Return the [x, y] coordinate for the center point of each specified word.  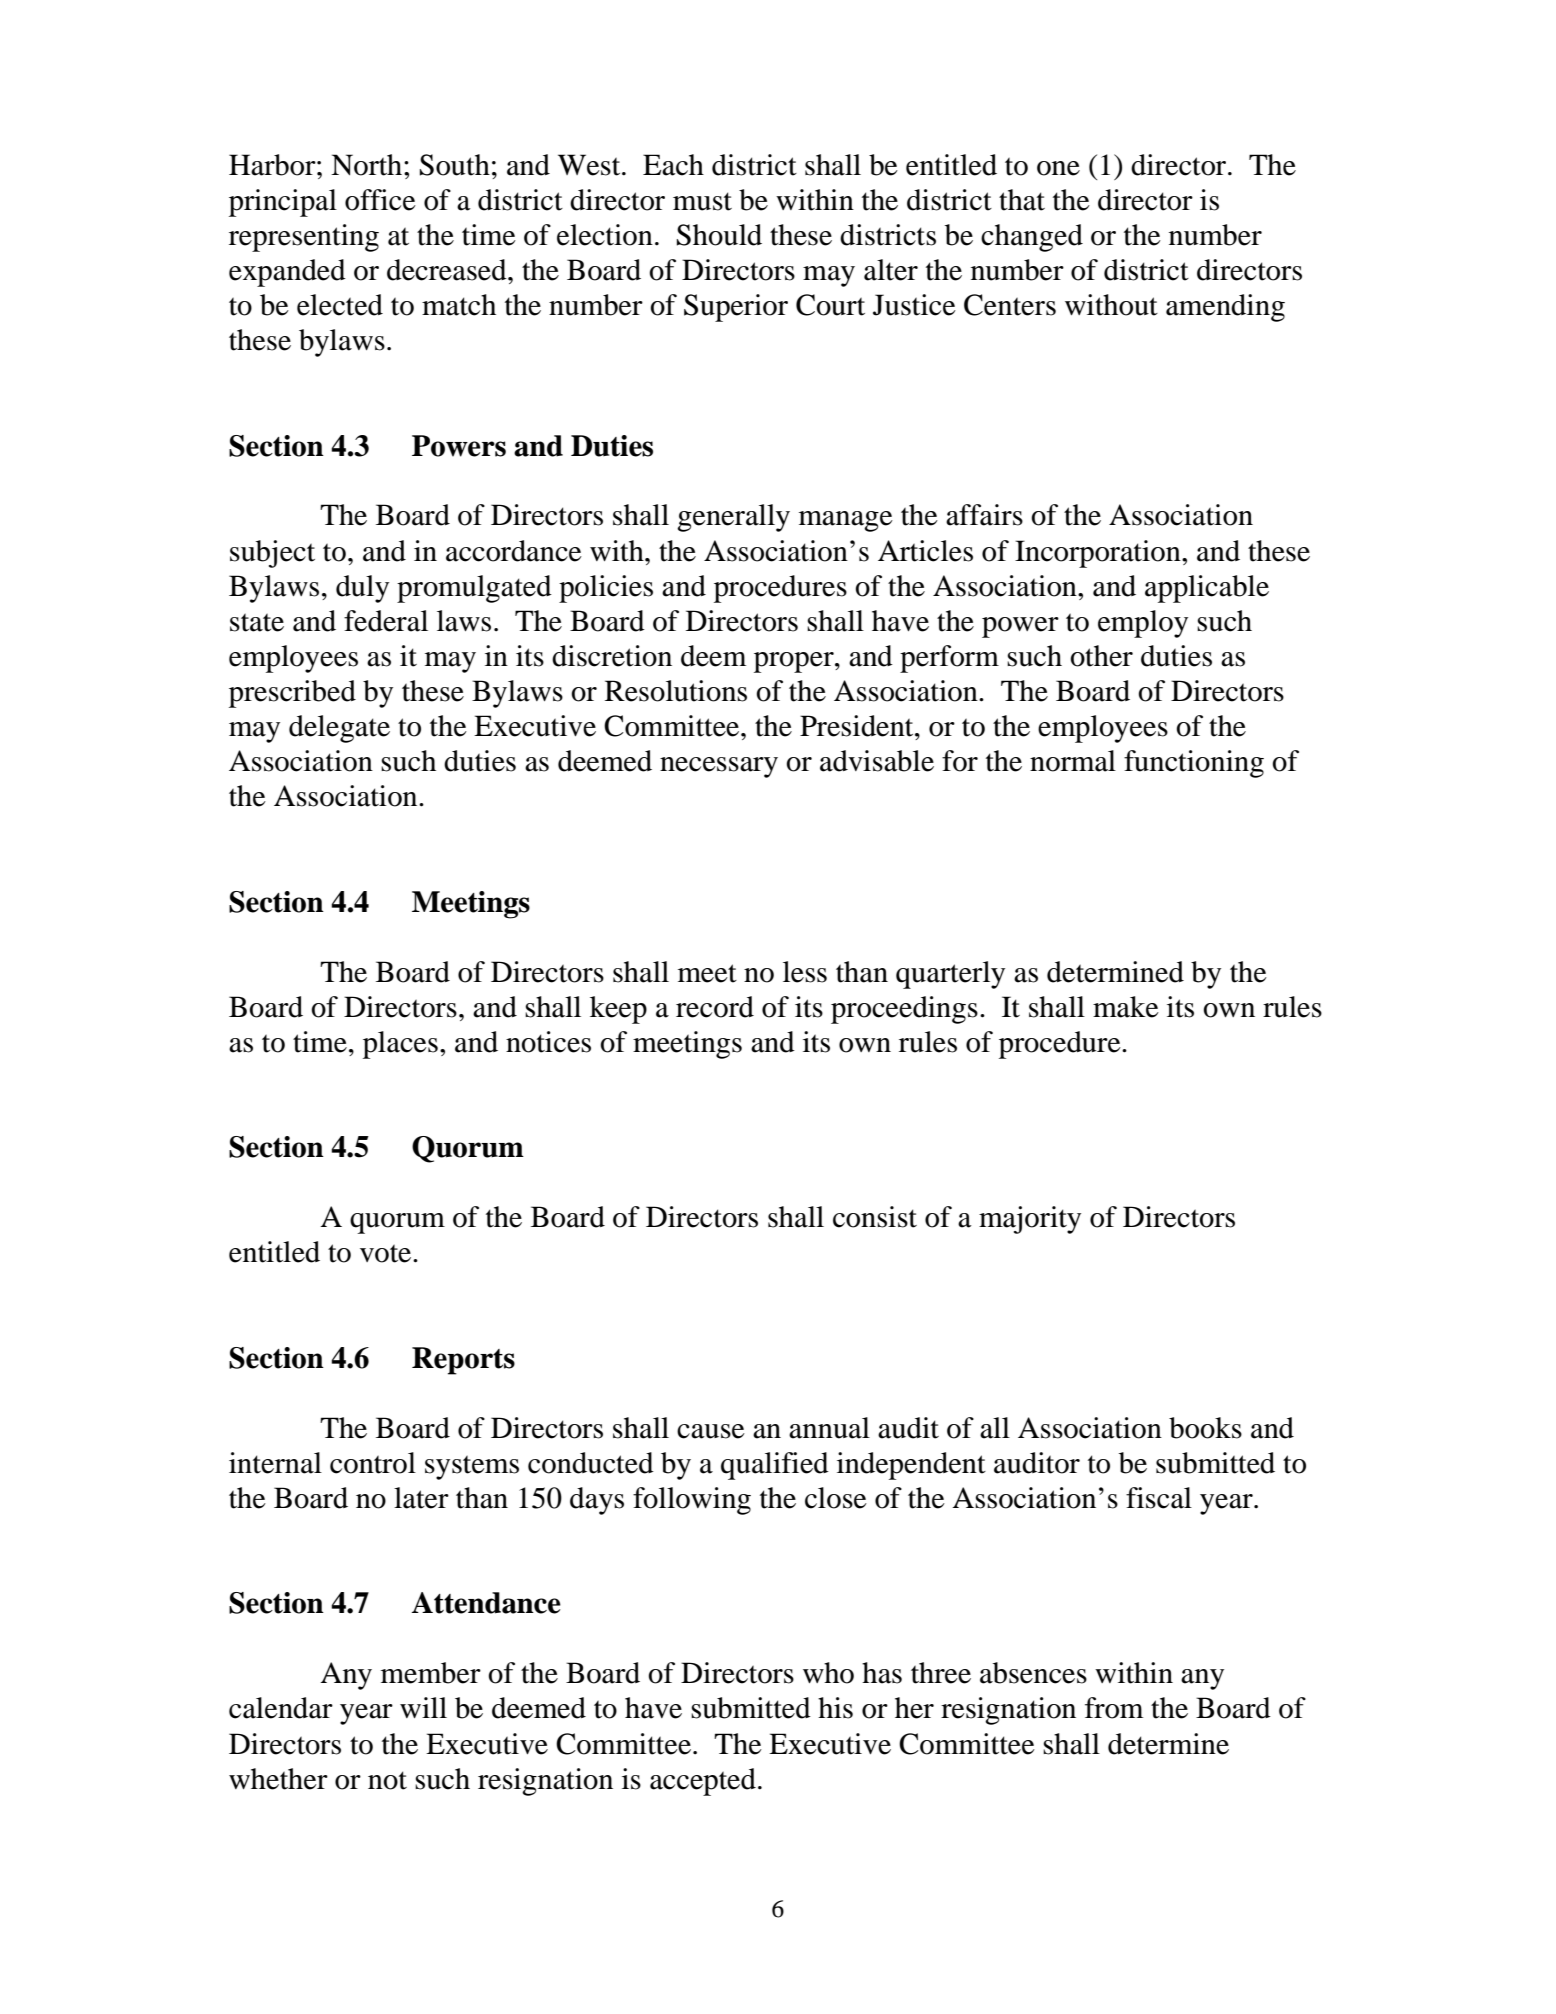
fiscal [1159, 1498]
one [1058, 168]
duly [362, 589]
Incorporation [1099, 554]
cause [711, 1431]
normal [1073, 761]
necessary [719, 767]
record [715, 1007]
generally [733, 518]
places [400, 1045]
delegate [339, 729]
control [373, 1463]
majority [1030, 1220]
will [423, 1707]
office [380, 200]
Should [719, 235]
